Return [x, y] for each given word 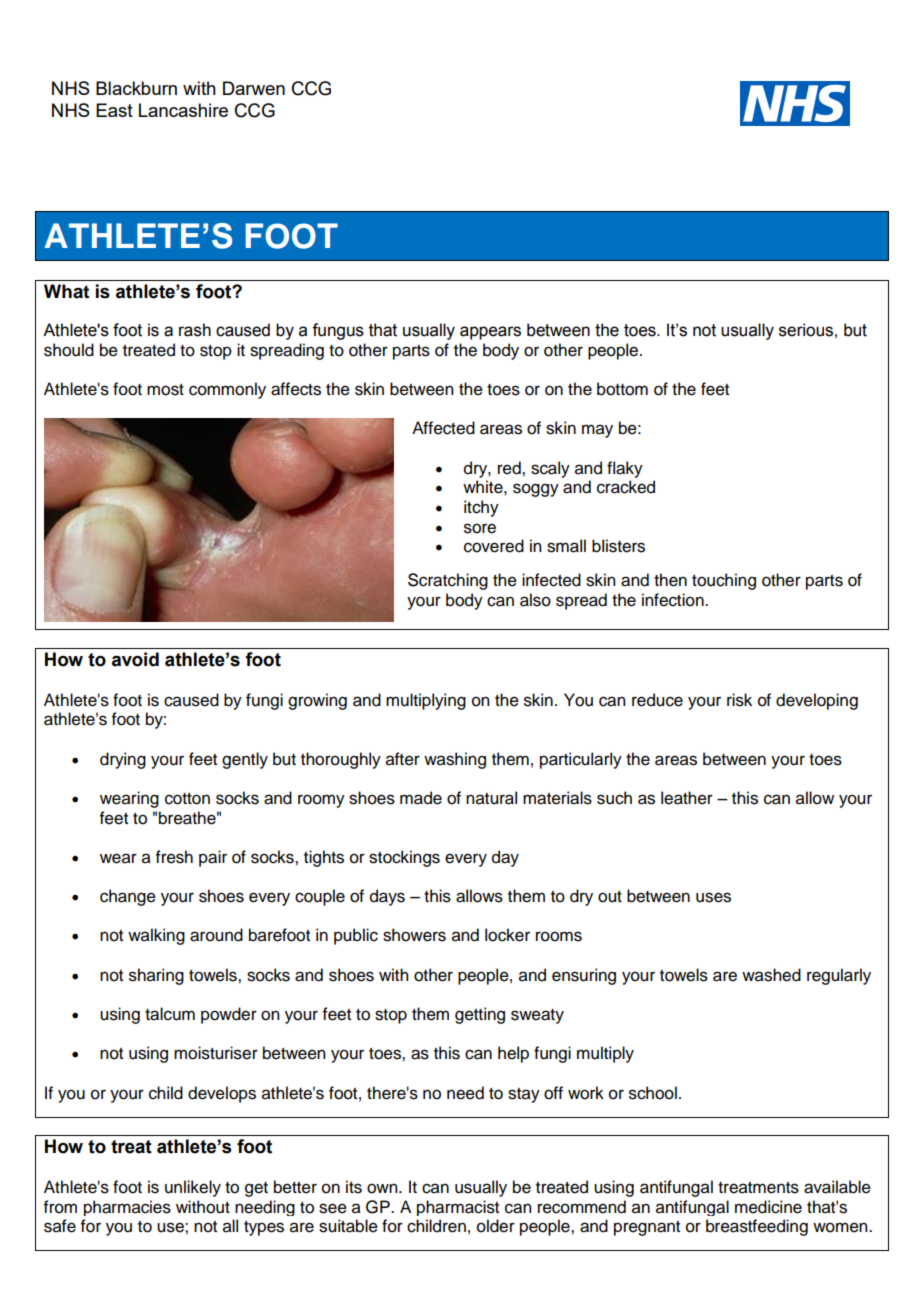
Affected [443, 428]
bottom [622, 389]
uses [713, 897]
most [165, 390]
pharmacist [458, 1208]
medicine [768, 1207]
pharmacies [127, 1208]
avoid [135, 659]
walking [156, 936]
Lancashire [183, 110]
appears [490, 333]
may [597, 431]
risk [739, 700]
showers [414, 935]
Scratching [448, 581]
